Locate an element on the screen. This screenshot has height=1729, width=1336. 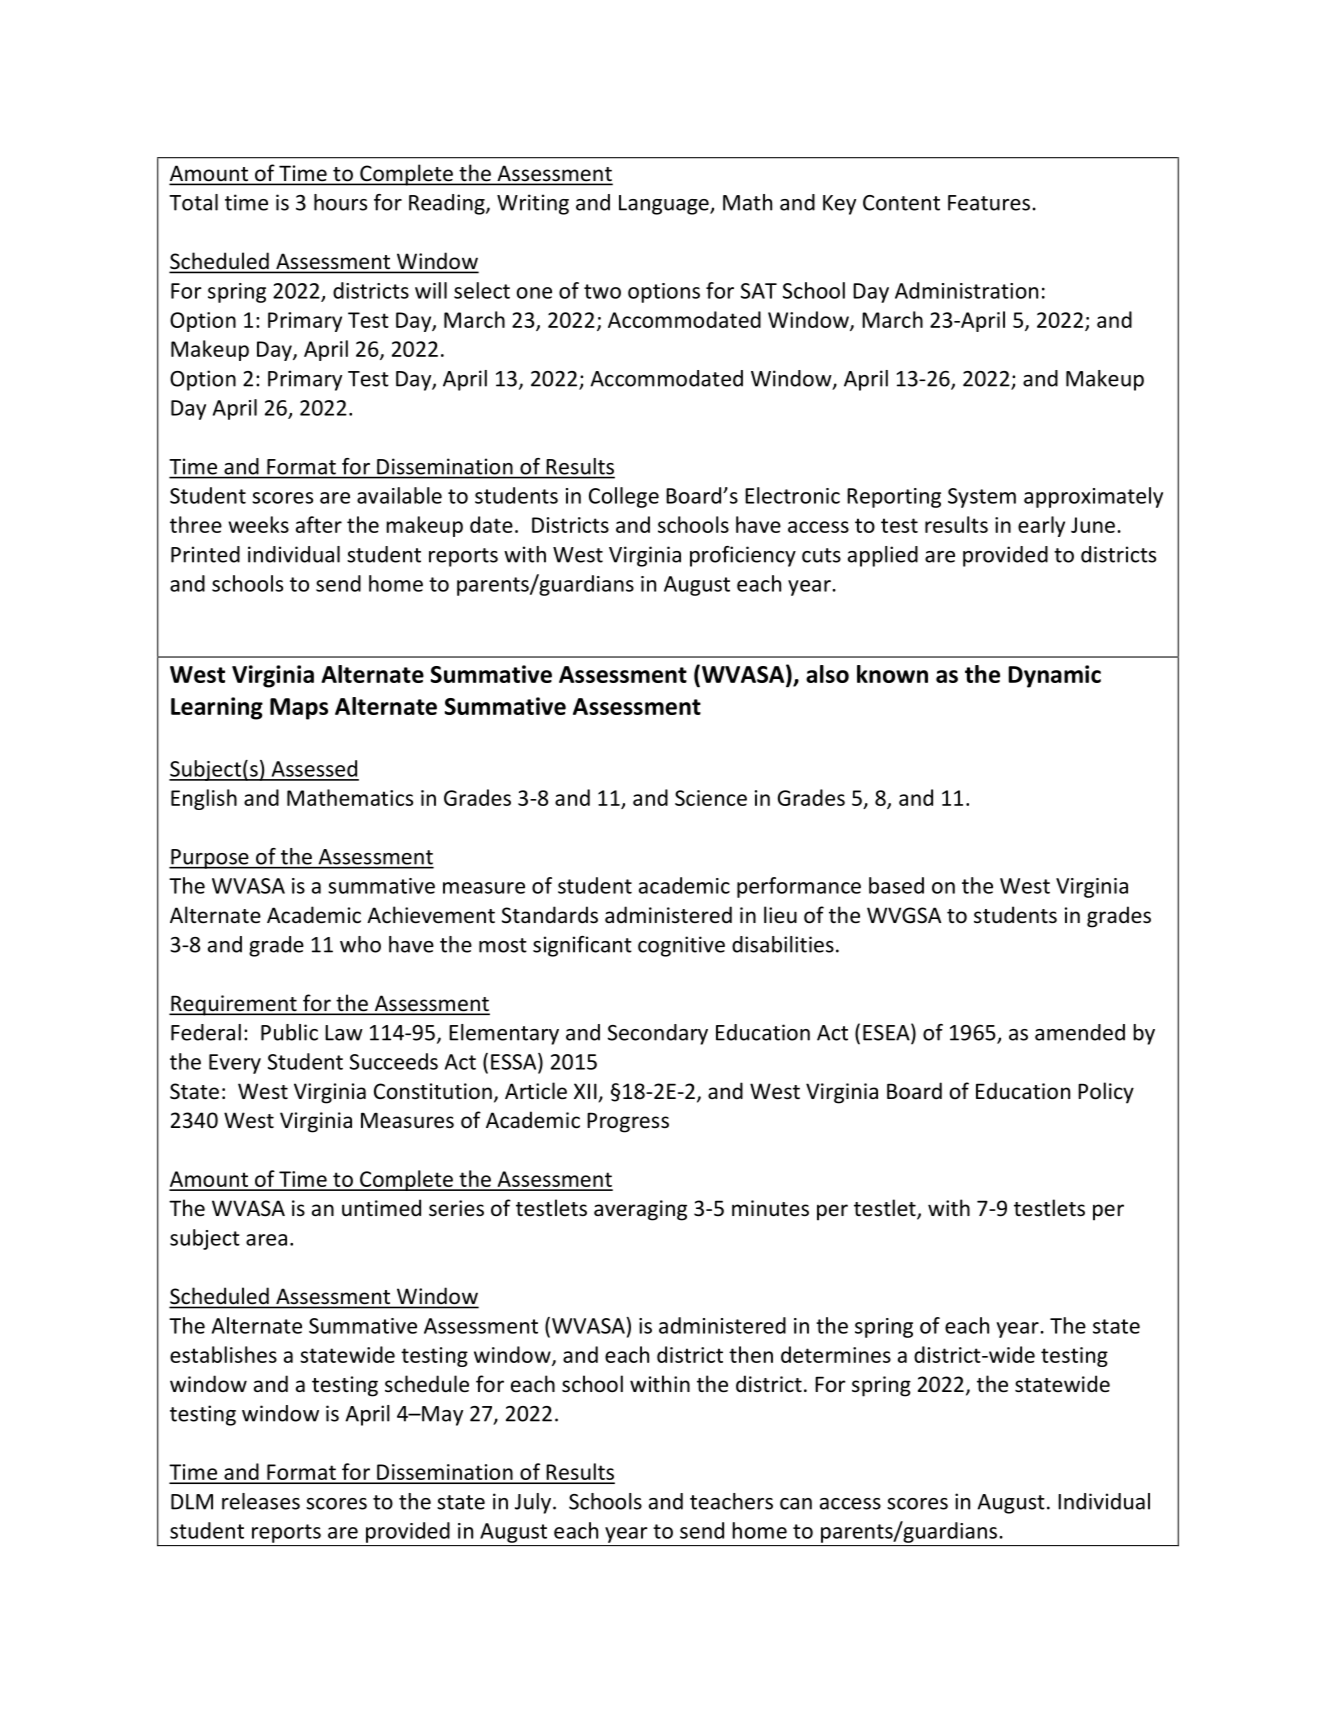
July is located at coordinates (533, 1503).
